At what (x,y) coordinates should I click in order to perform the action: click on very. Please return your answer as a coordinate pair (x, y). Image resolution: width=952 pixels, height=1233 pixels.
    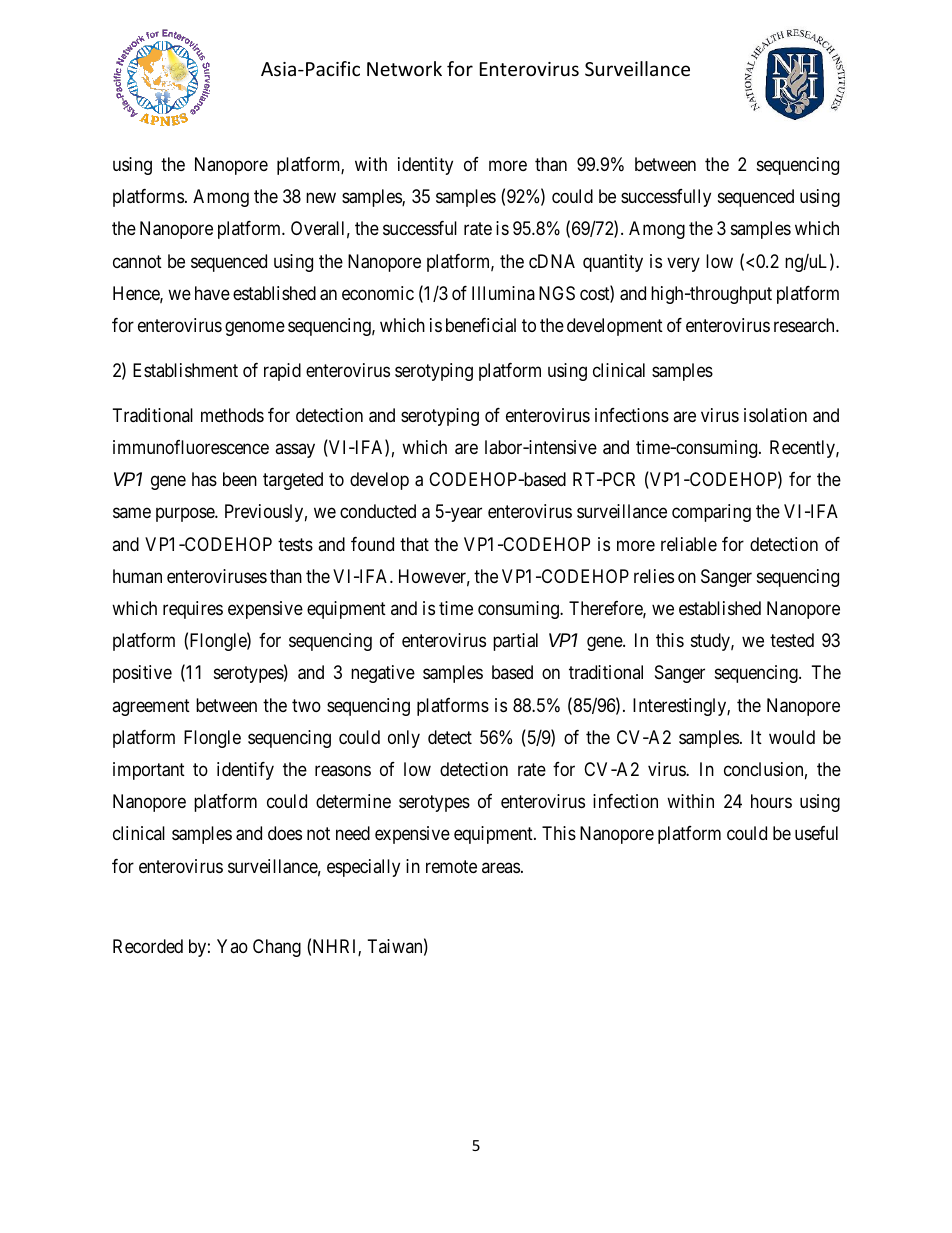
    Looking at the image, I should click on (683, 264).
